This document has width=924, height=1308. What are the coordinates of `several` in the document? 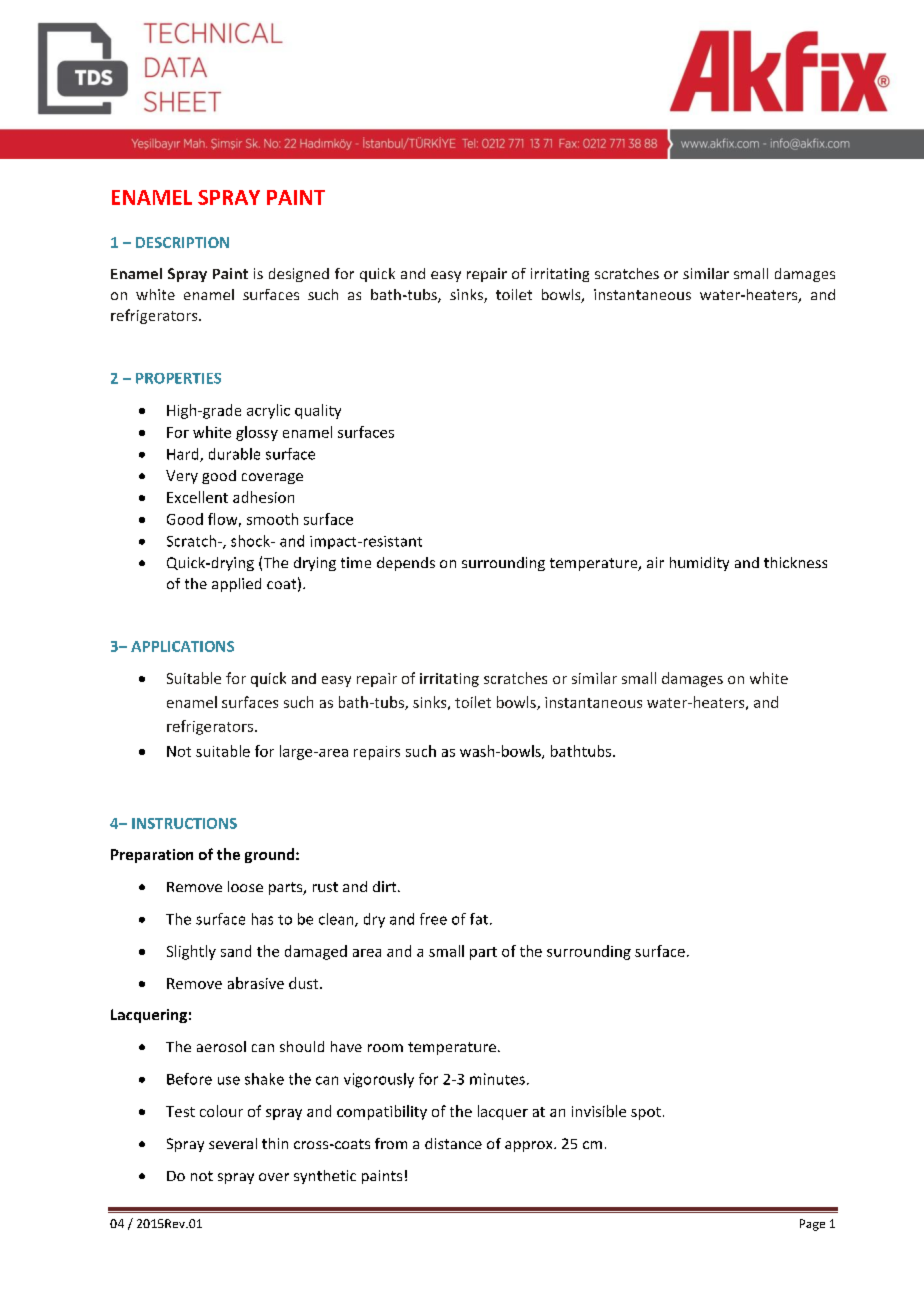 It's located at (233, 1143).
